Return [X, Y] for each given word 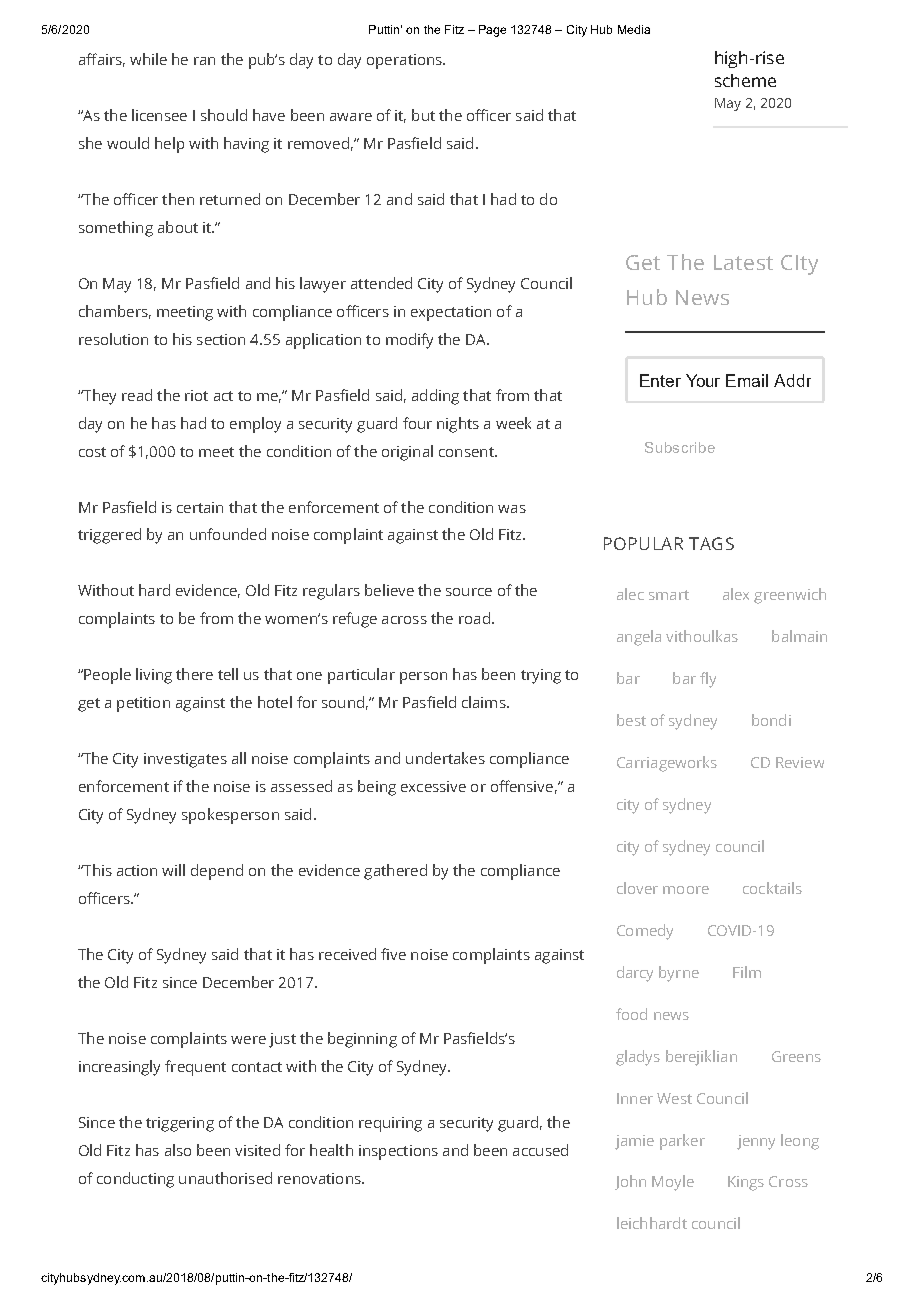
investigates [185, 760]
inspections [398, 1152]
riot [196, 395]
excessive [433, 786]
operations [405, 61]
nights [458, 425]
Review [800, 762]
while [148, 59]
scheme [745, 80]
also [178, 1150]
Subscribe [680, 447]
